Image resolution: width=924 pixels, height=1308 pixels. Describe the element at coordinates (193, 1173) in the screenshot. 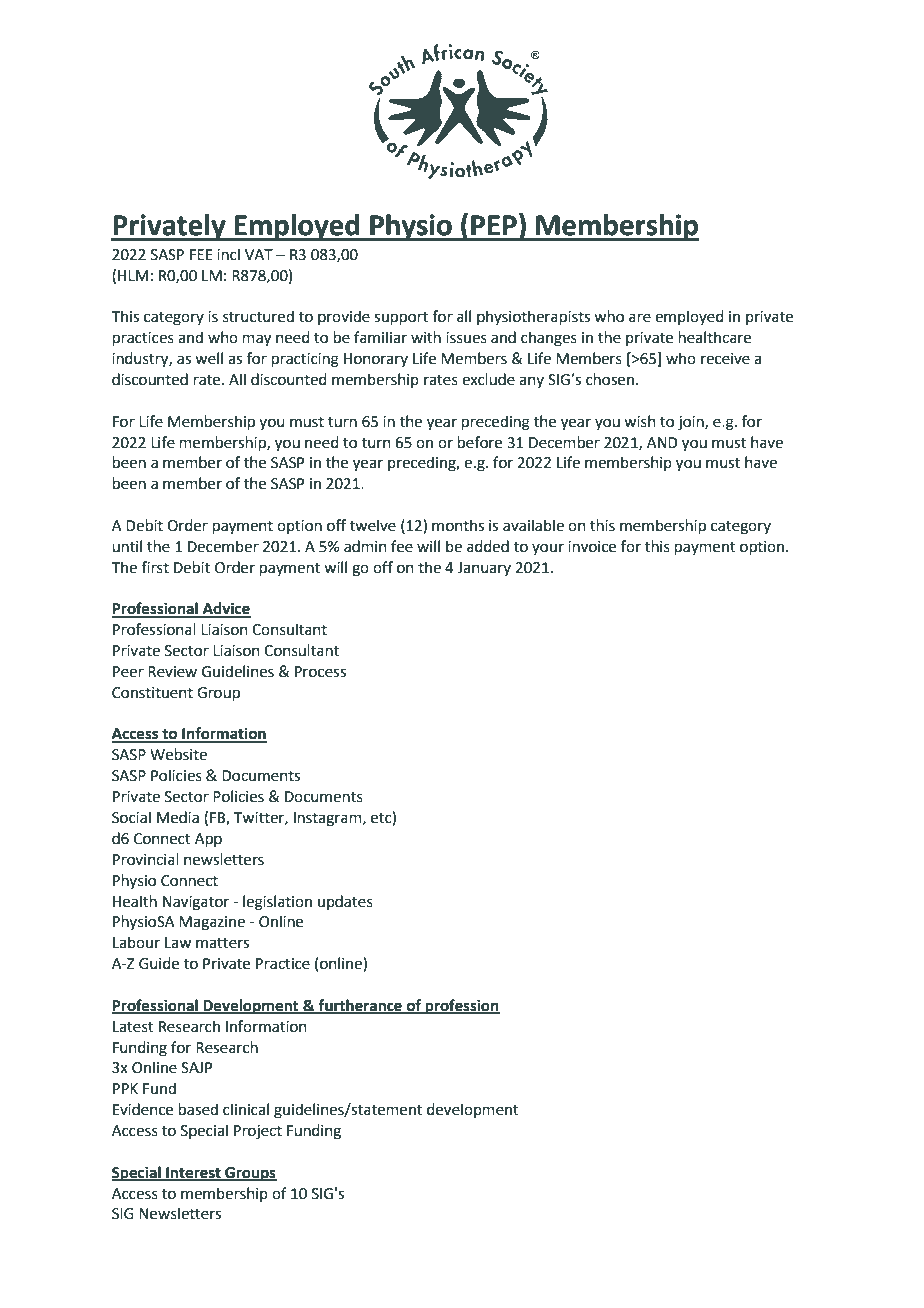

I see `Interest` at that location.
